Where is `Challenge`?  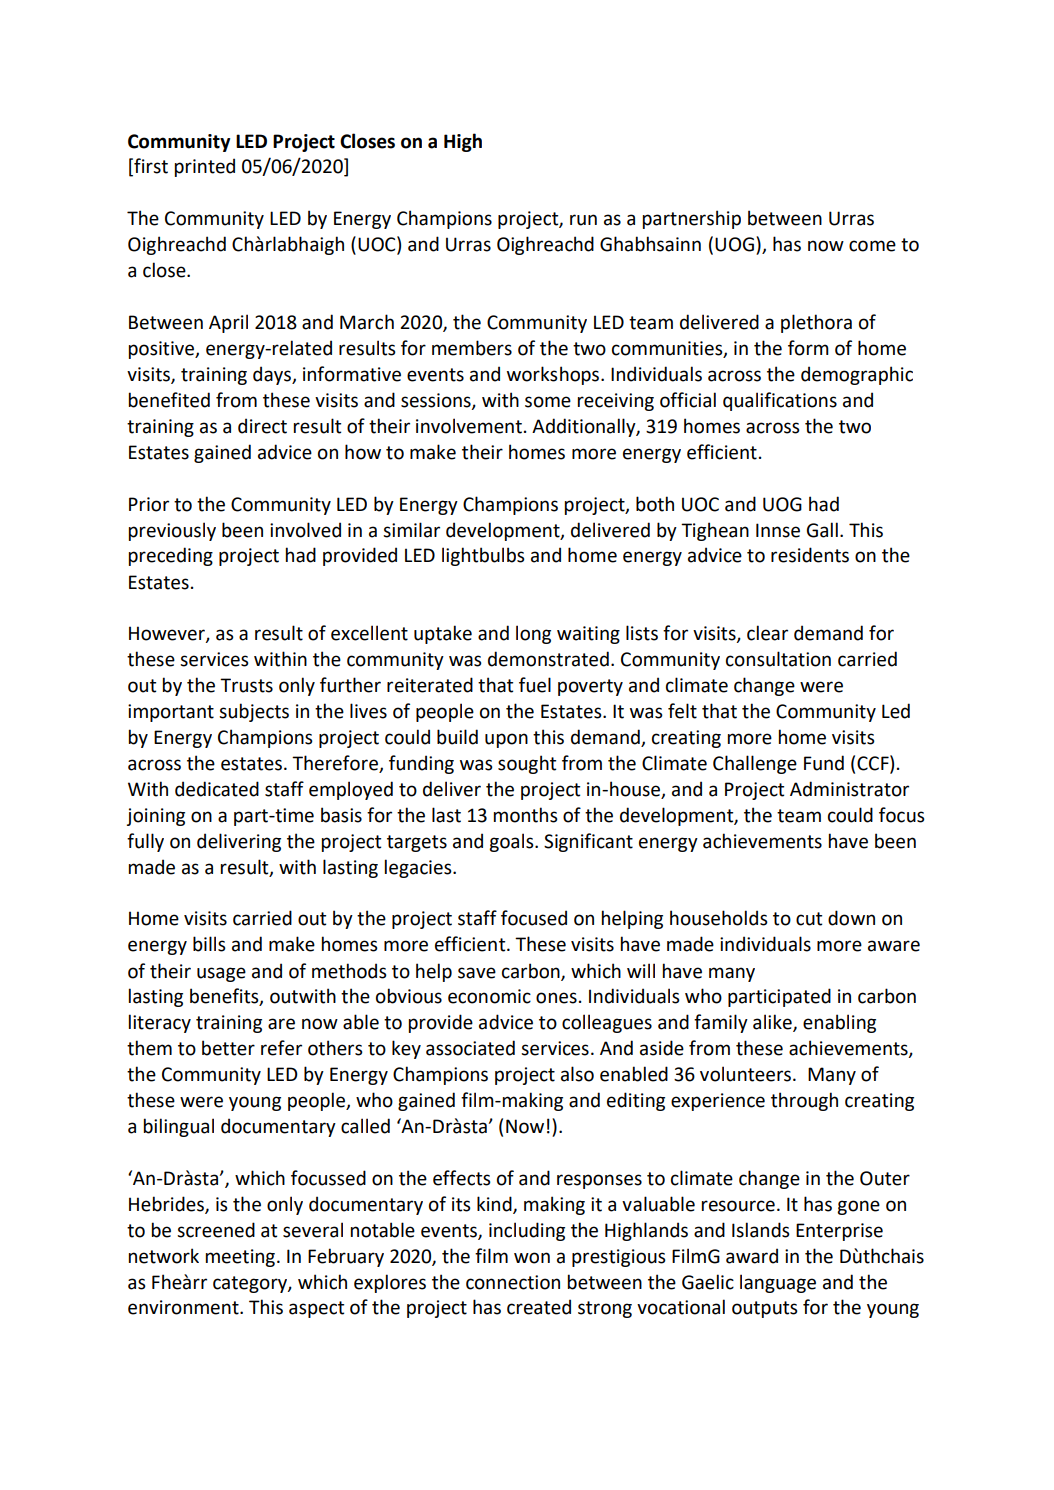 Challenge is located at coordinates (755, 764).
